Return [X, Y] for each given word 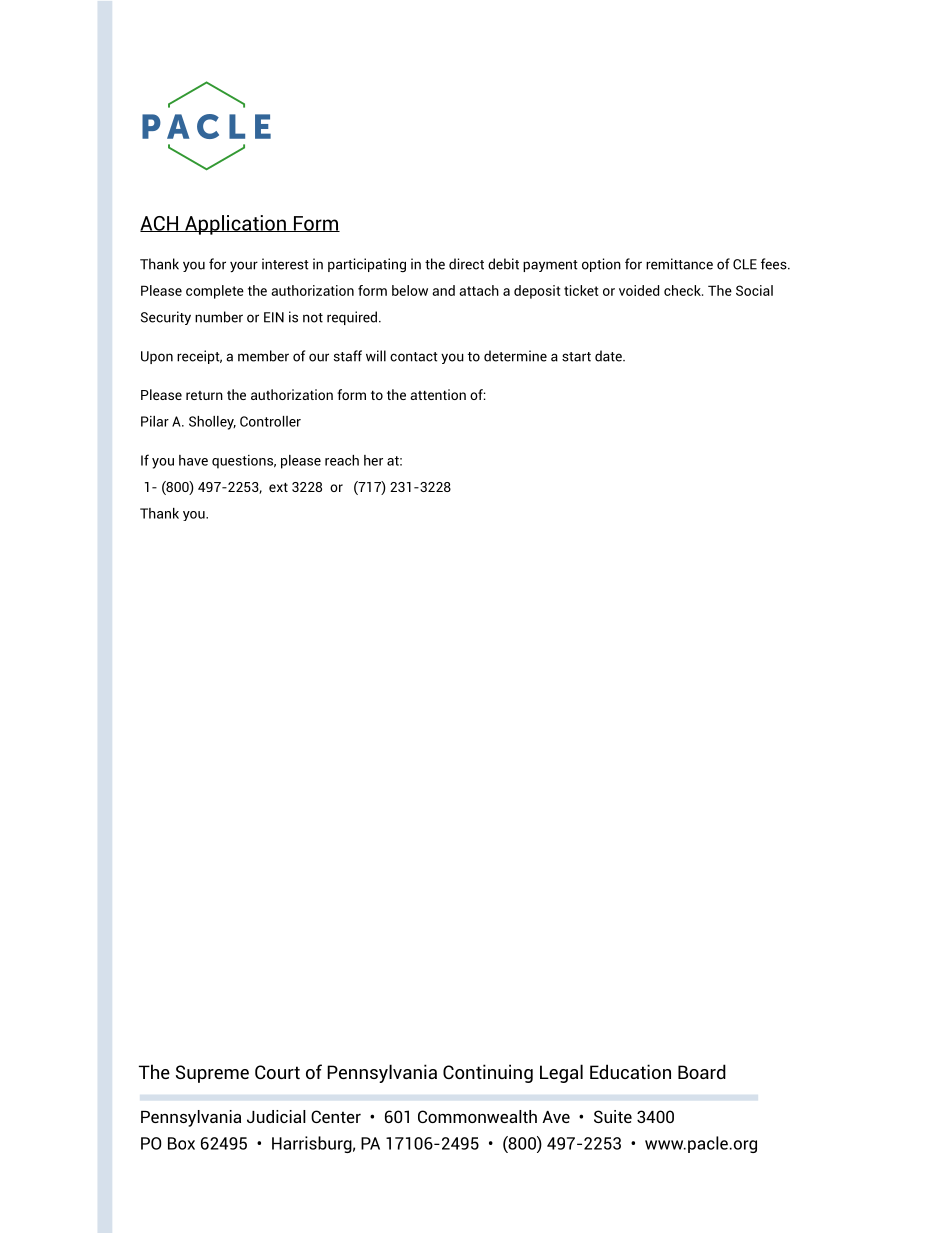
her [373, 460]
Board [702, 1071]
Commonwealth [477, 1116]
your [244, 267]
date [609, 356]
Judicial [276, 1116]
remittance [679, 264]
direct [466, 264]
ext [278, 487]
